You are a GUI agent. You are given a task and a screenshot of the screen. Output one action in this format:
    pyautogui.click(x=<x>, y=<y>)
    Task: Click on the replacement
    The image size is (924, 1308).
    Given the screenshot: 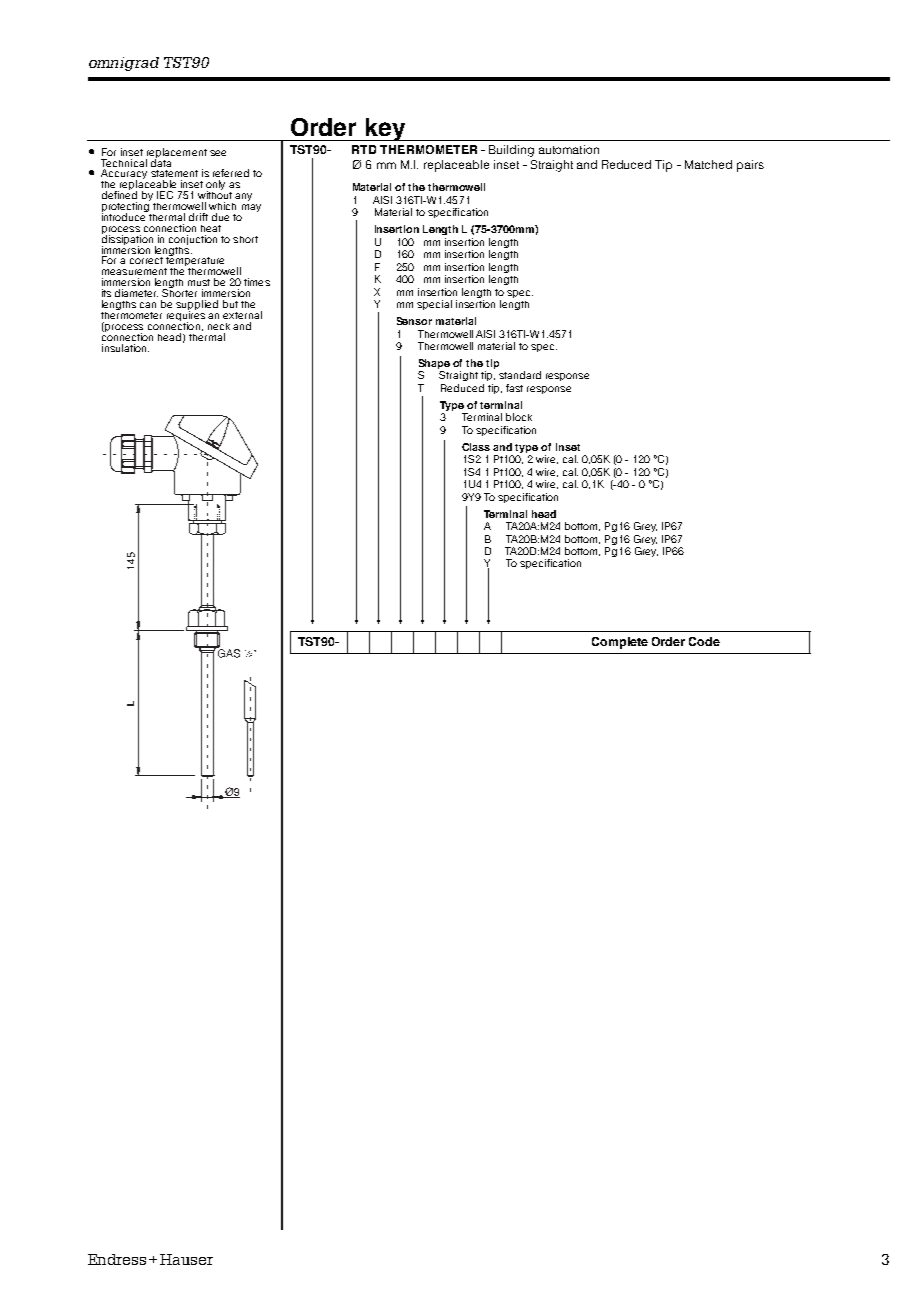 What is the action you would take?
    pyautogui.click(x=176, y=154)
